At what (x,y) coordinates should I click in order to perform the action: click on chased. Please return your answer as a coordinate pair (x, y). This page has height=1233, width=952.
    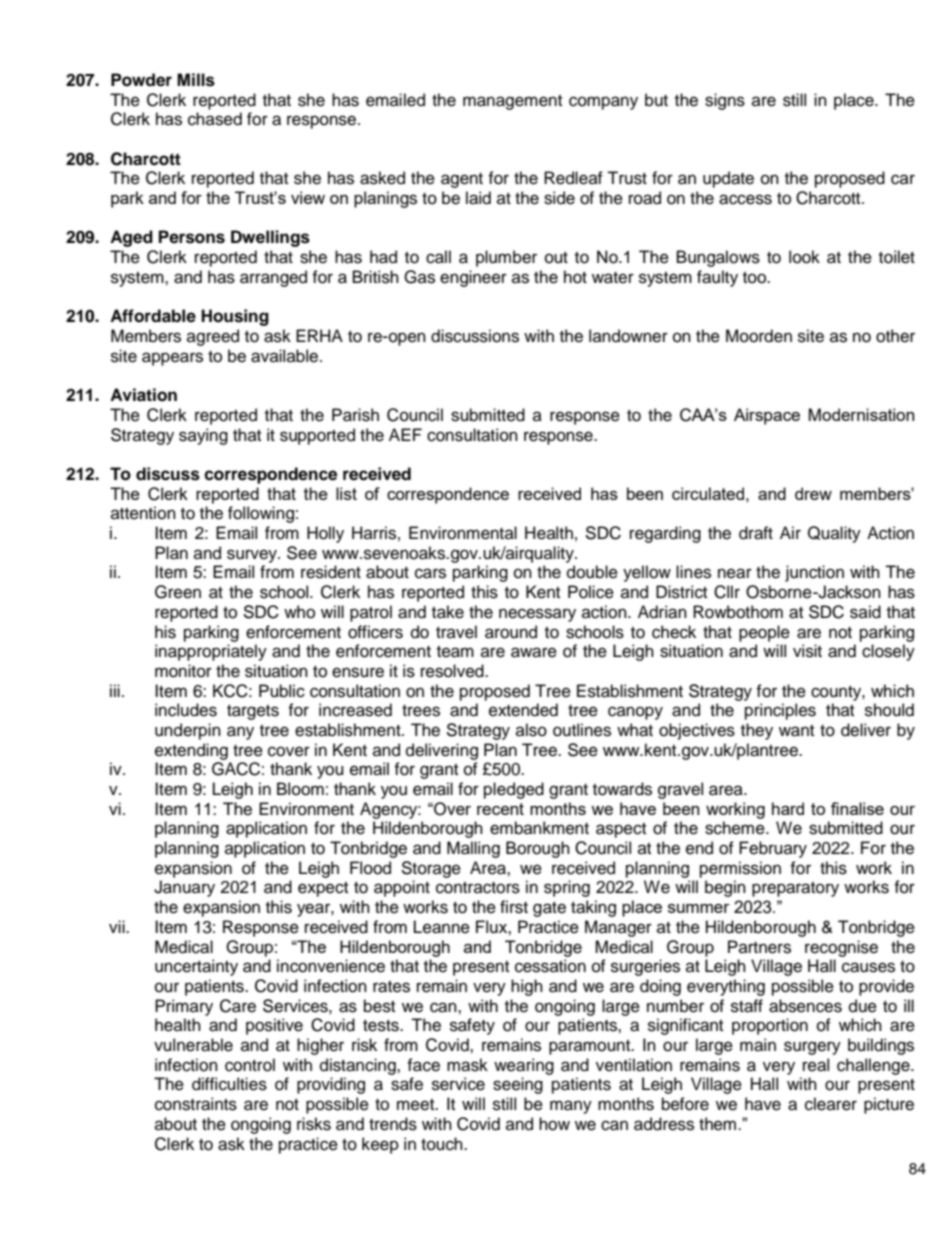
    Looking at the image, I should click on (215, 119).
